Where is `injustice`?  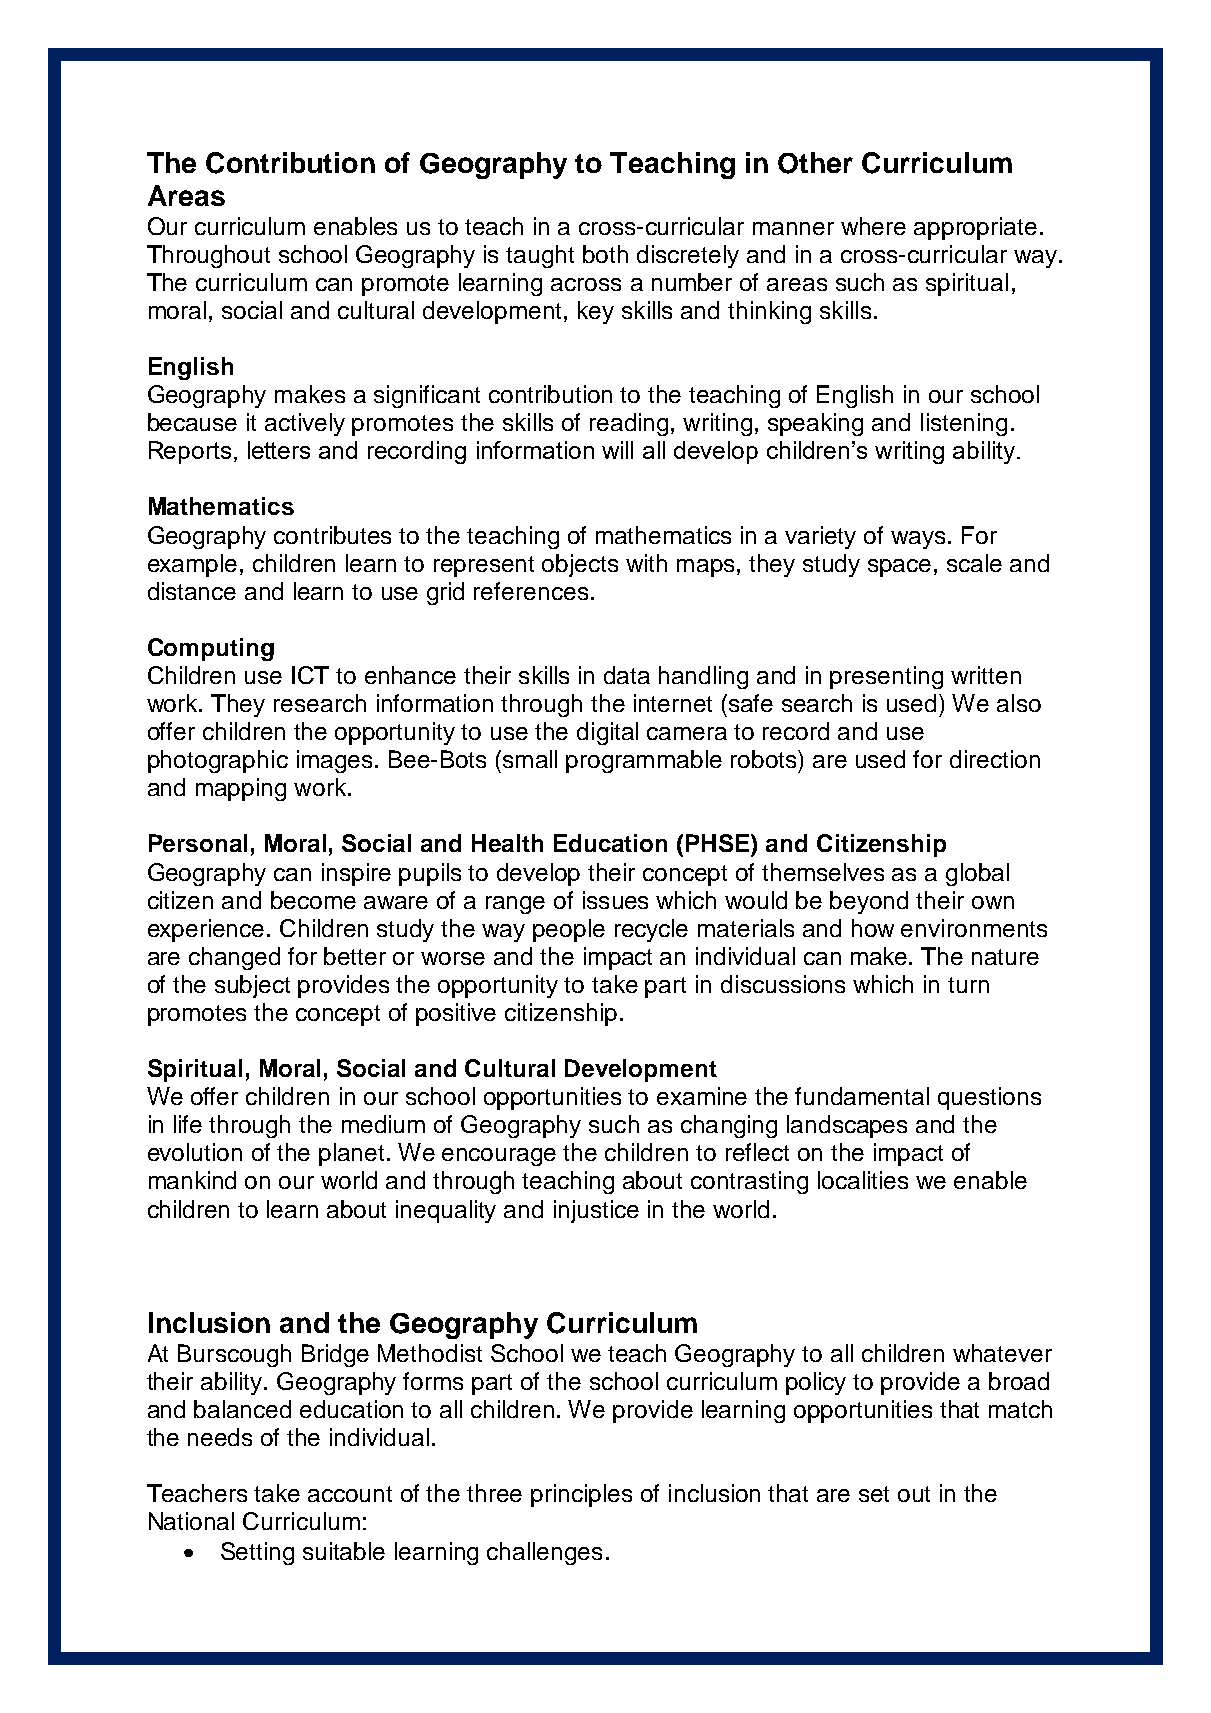
injustice is located at coordinates (596, 1211).
